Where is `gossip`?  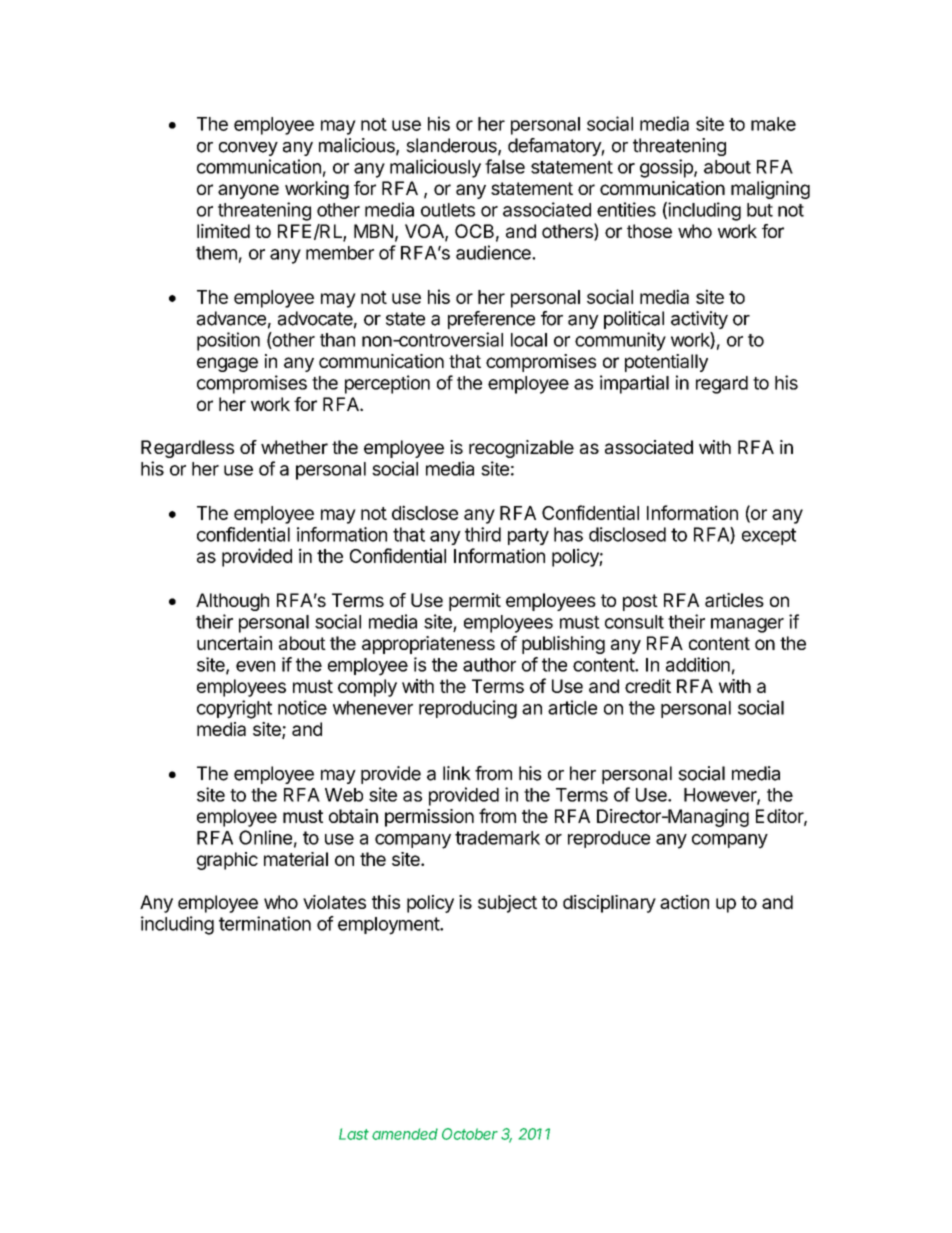 gossip is located at coordinates (667, 168).
